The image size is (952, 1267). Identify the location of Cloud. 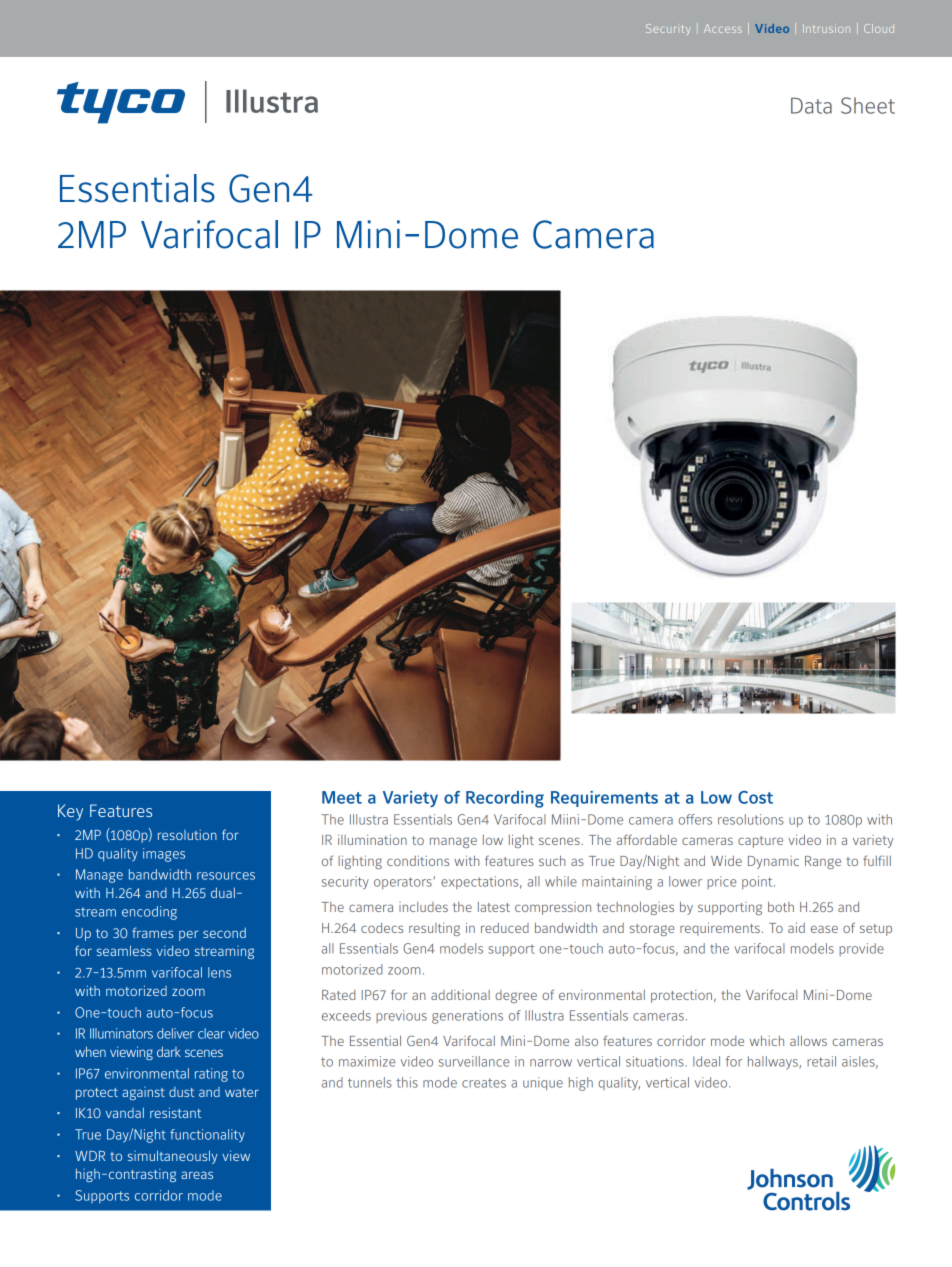
(879, 28).
